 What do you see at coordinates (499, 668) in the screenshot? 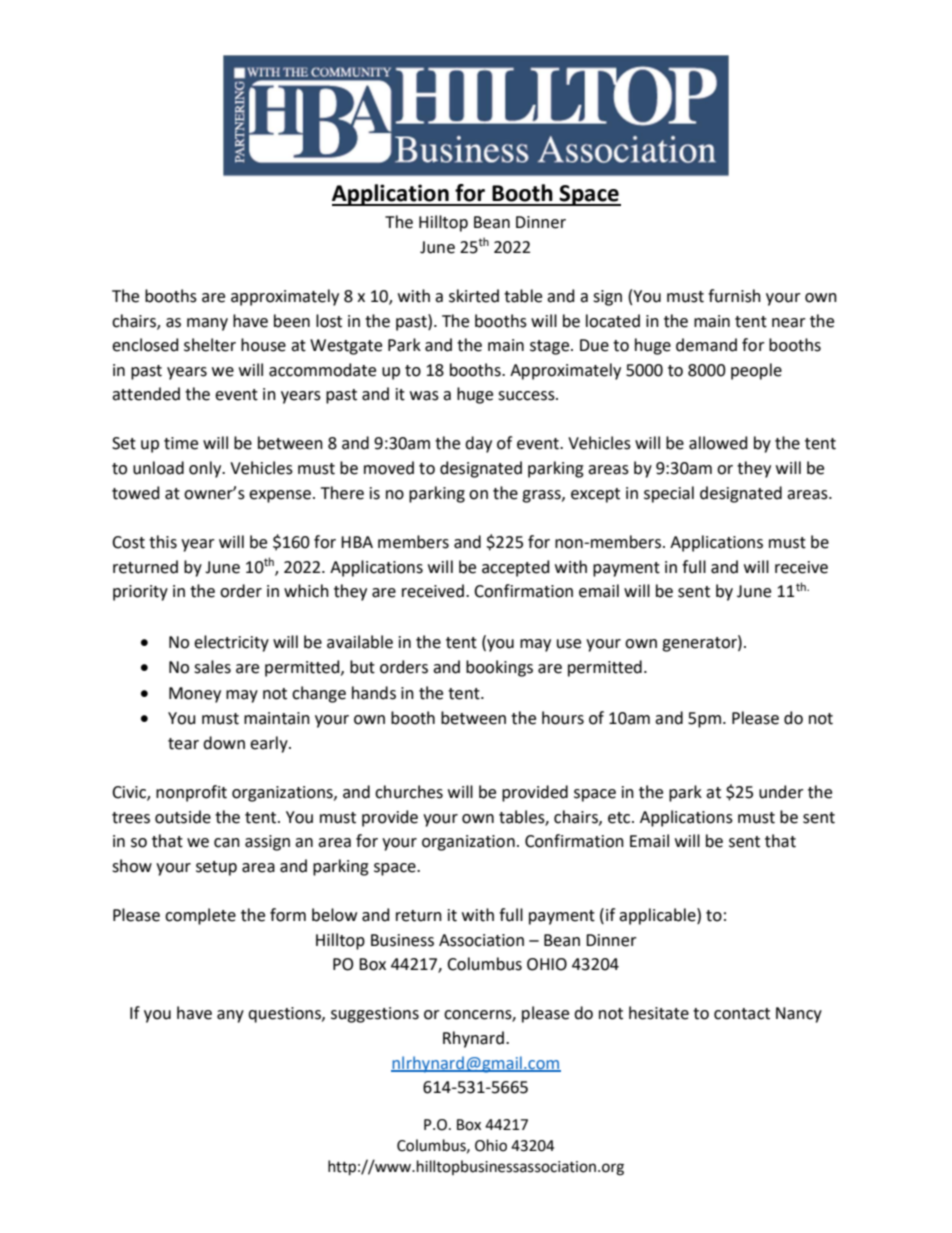
I see `bookings` at bounding box center [499, 668].
